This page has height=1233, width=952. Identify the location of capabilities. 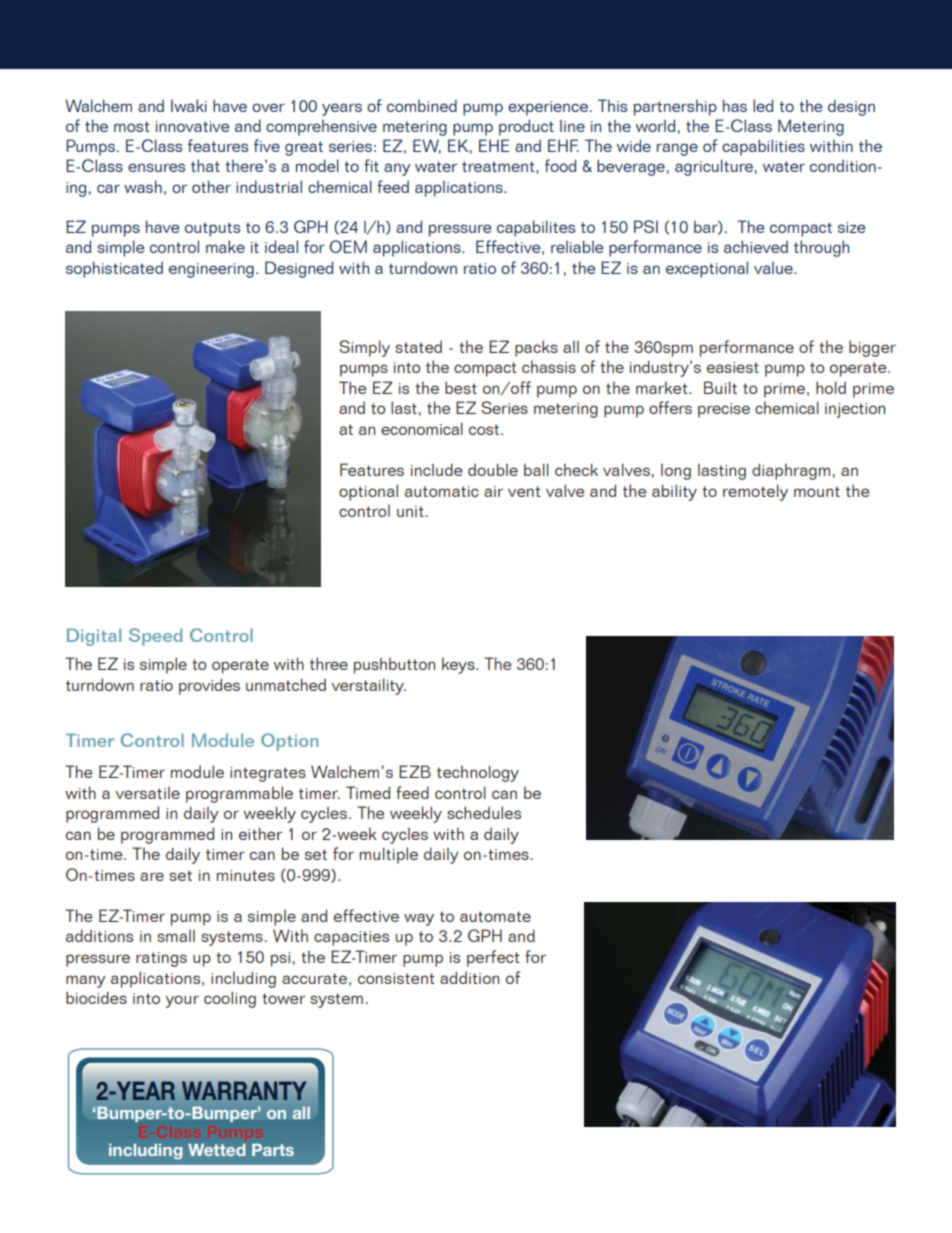
(763, 147).
